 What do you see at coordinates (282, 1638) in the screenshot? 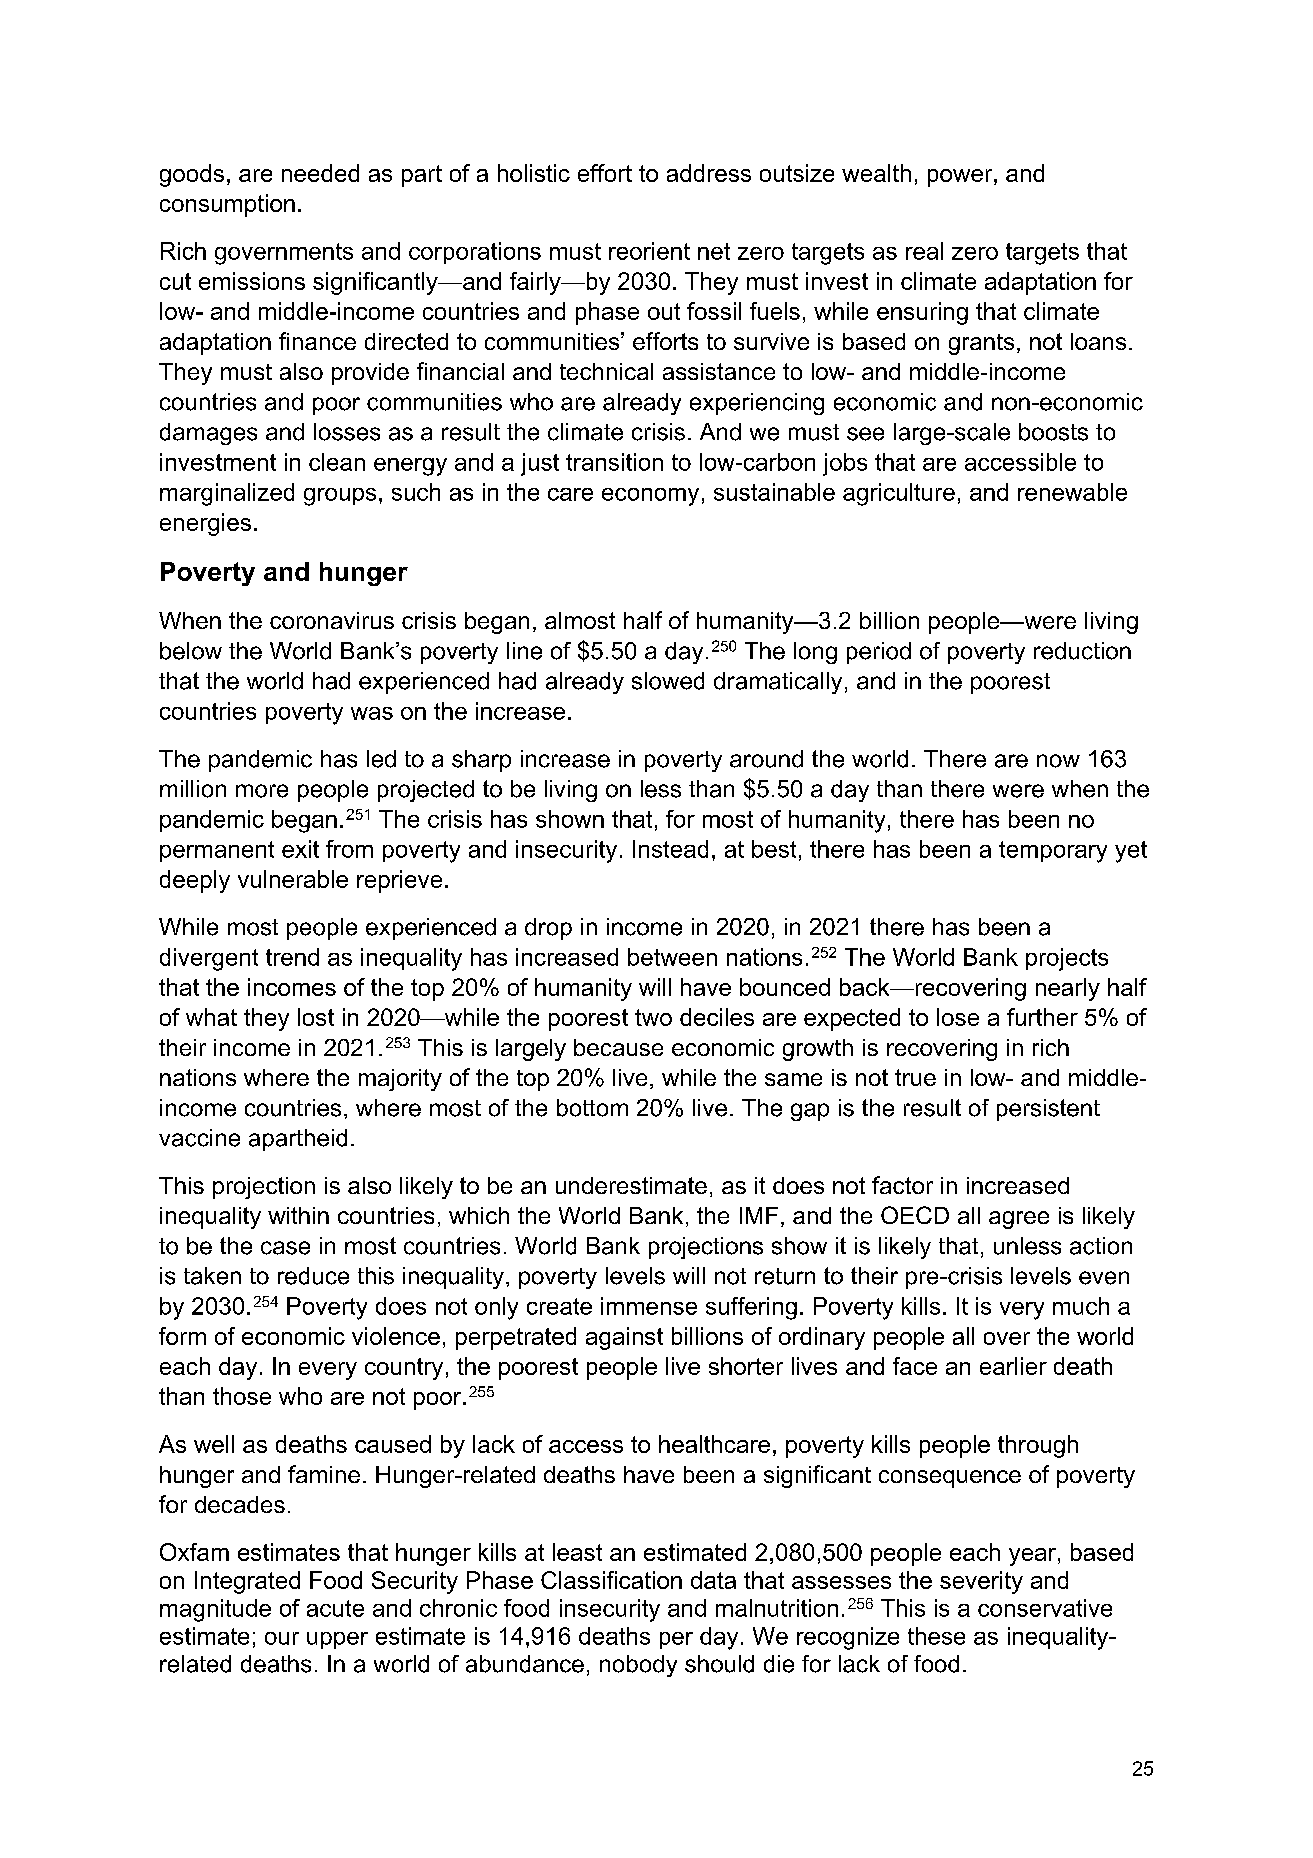
I see `our` at bounding box center [282, 1638].
